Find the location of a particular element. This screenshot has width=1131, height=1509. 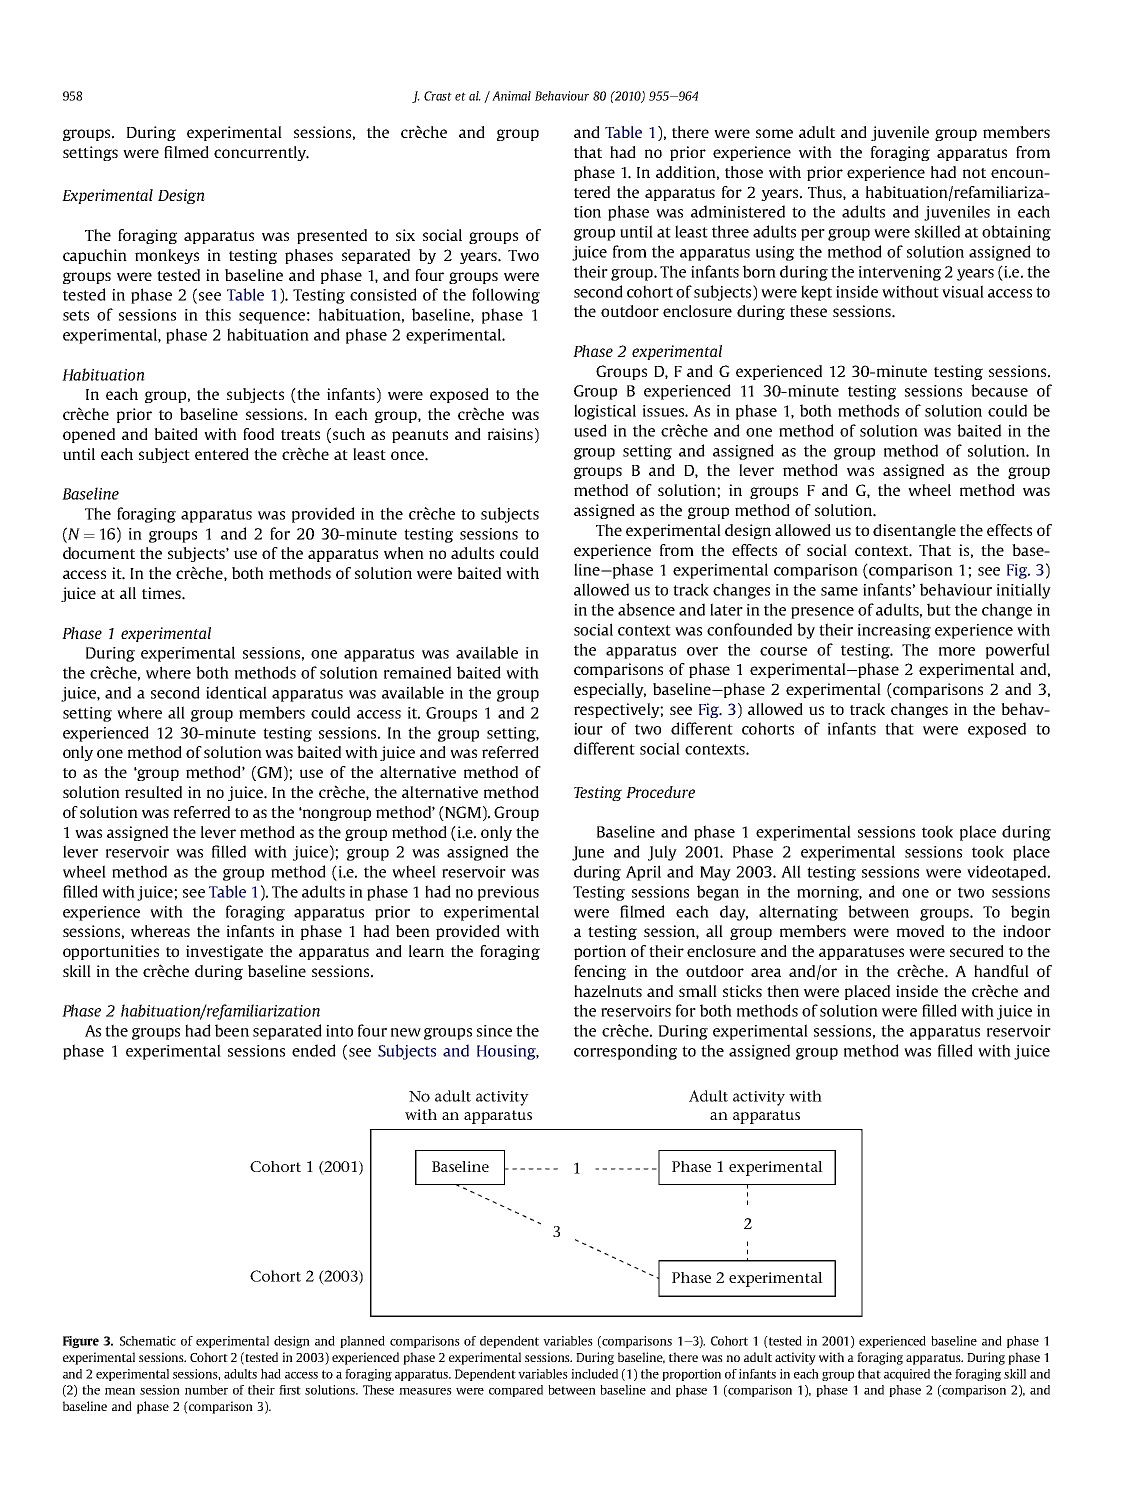

Schematic is located at coordinates (148, 1341).
